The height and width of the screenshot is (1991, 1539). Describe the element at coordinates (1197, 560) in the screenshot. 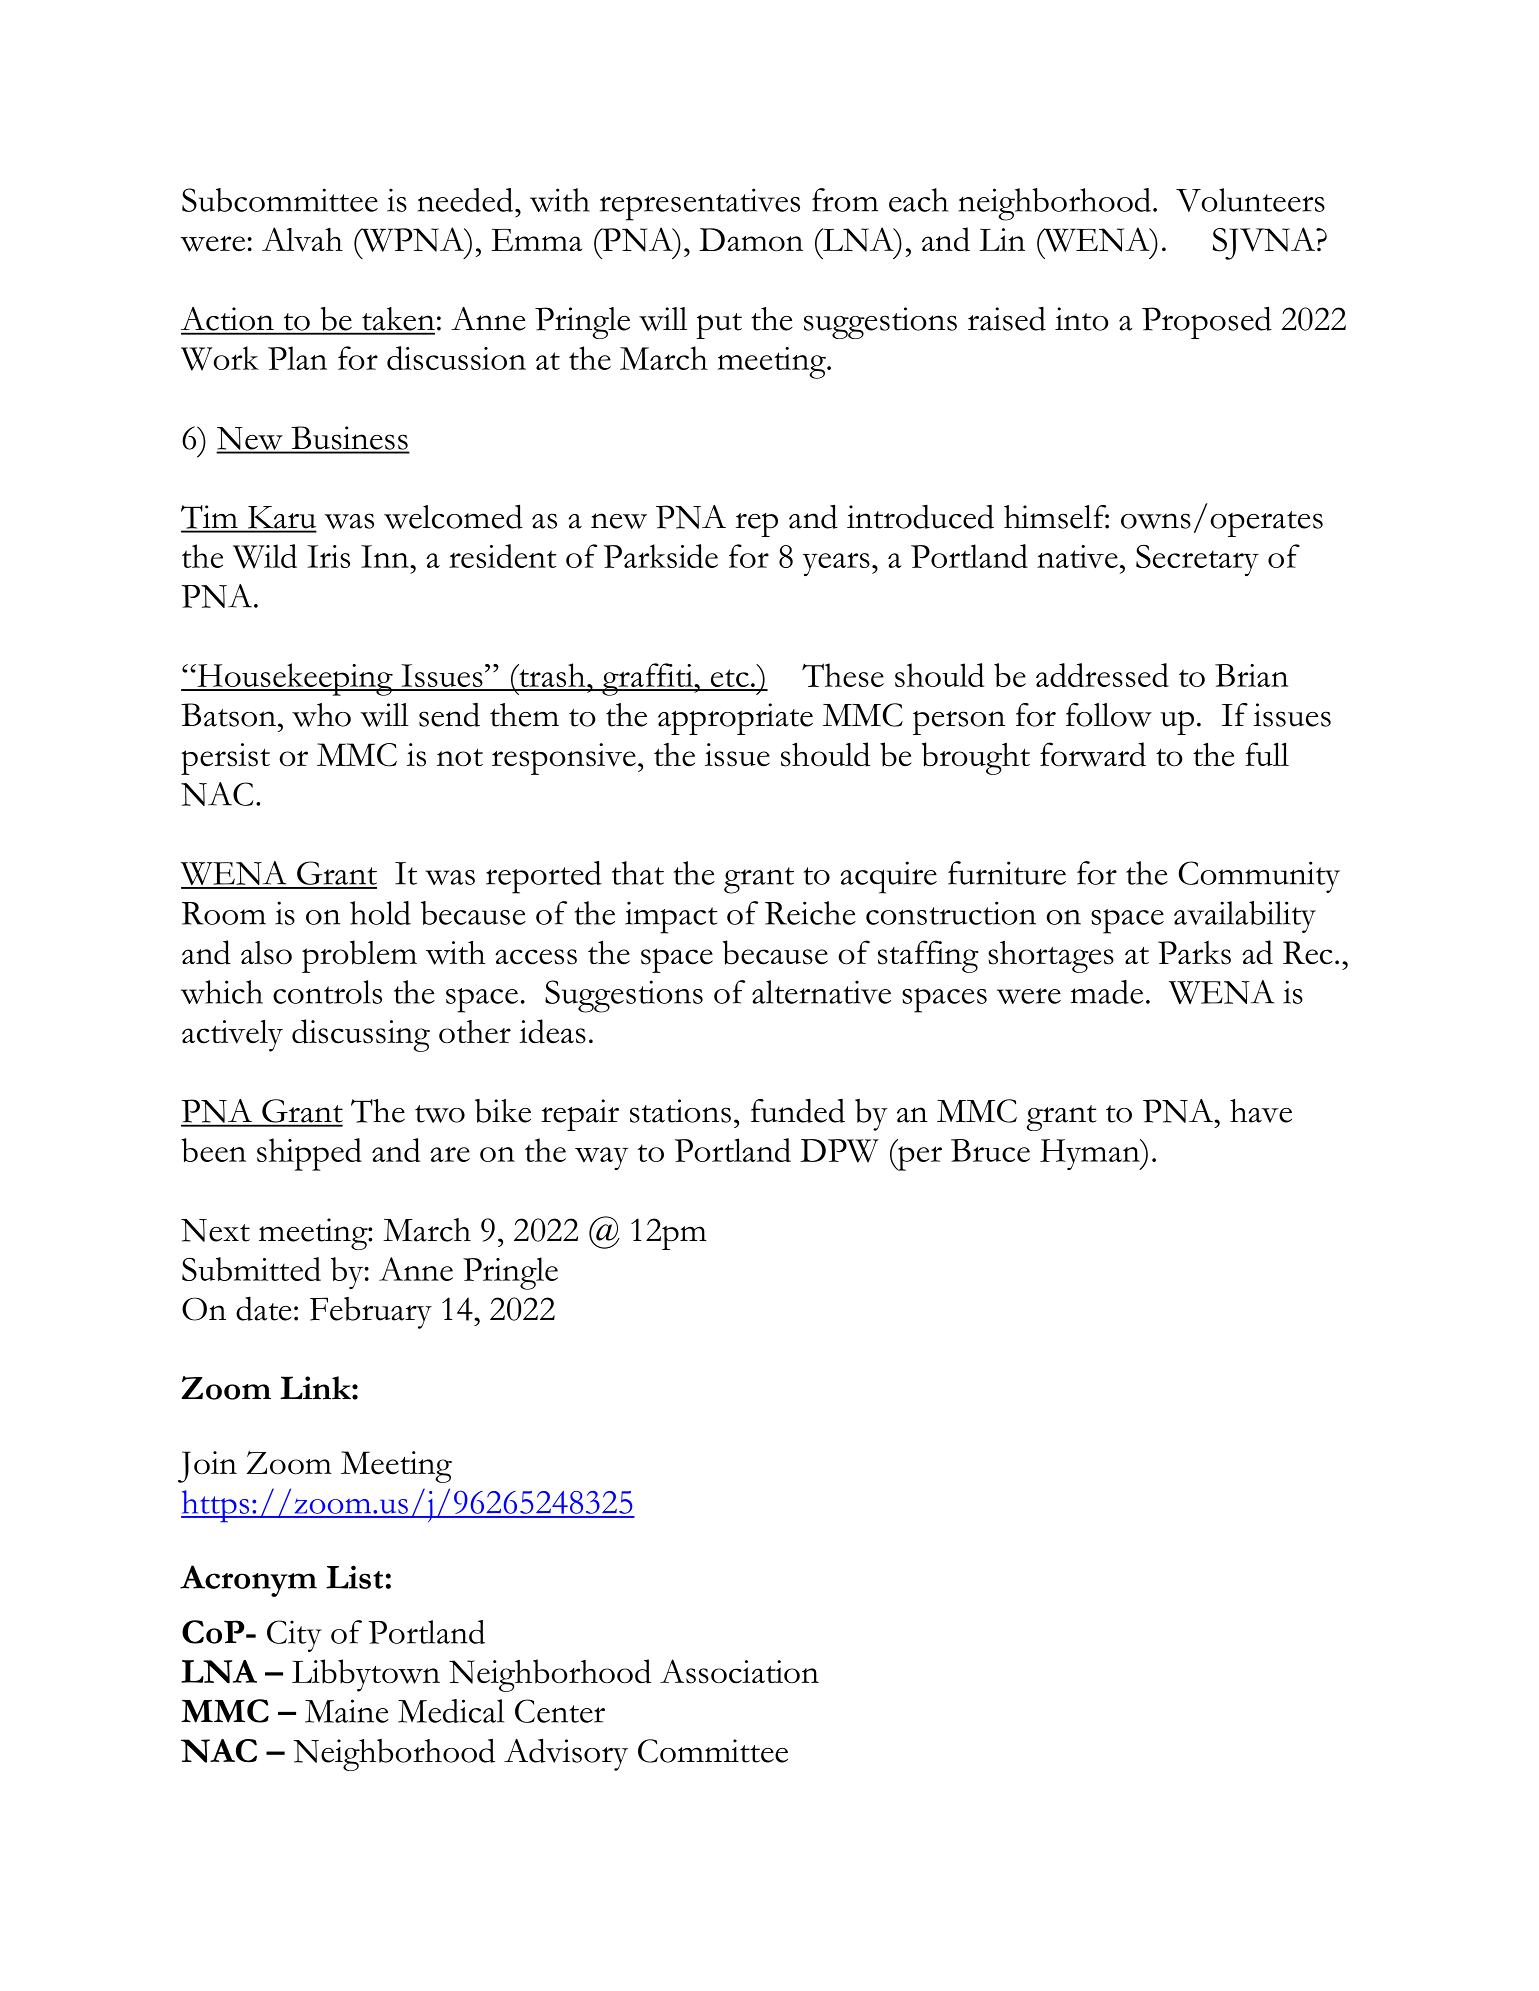

I see `Secretary` at that location.
